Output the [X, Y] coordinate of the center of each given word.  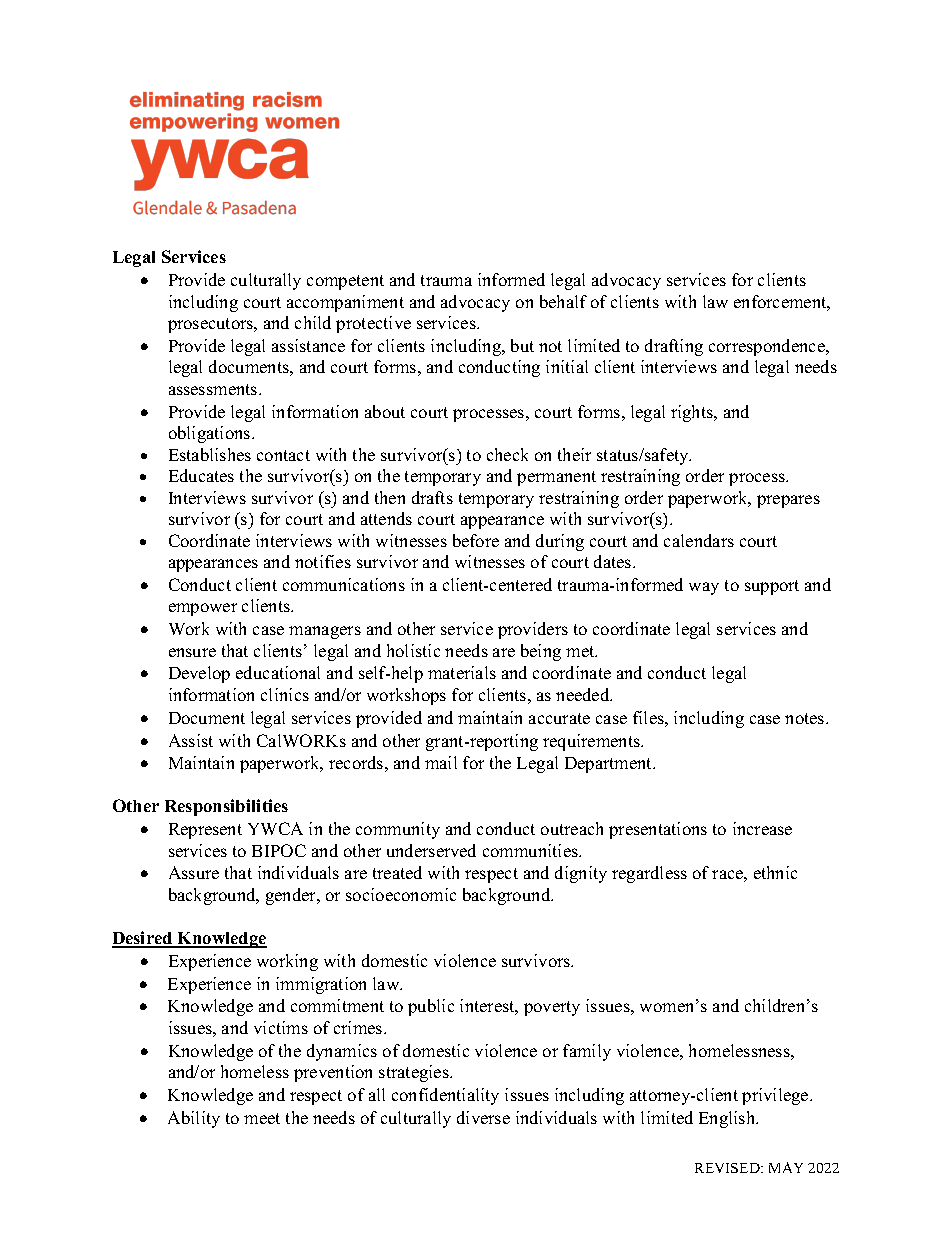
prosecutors [212, 325]
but [522, 345]
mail [441, 762]
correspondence [768, 347]
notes [806, 718]
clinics [285, 694]
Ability [194, 1119]
